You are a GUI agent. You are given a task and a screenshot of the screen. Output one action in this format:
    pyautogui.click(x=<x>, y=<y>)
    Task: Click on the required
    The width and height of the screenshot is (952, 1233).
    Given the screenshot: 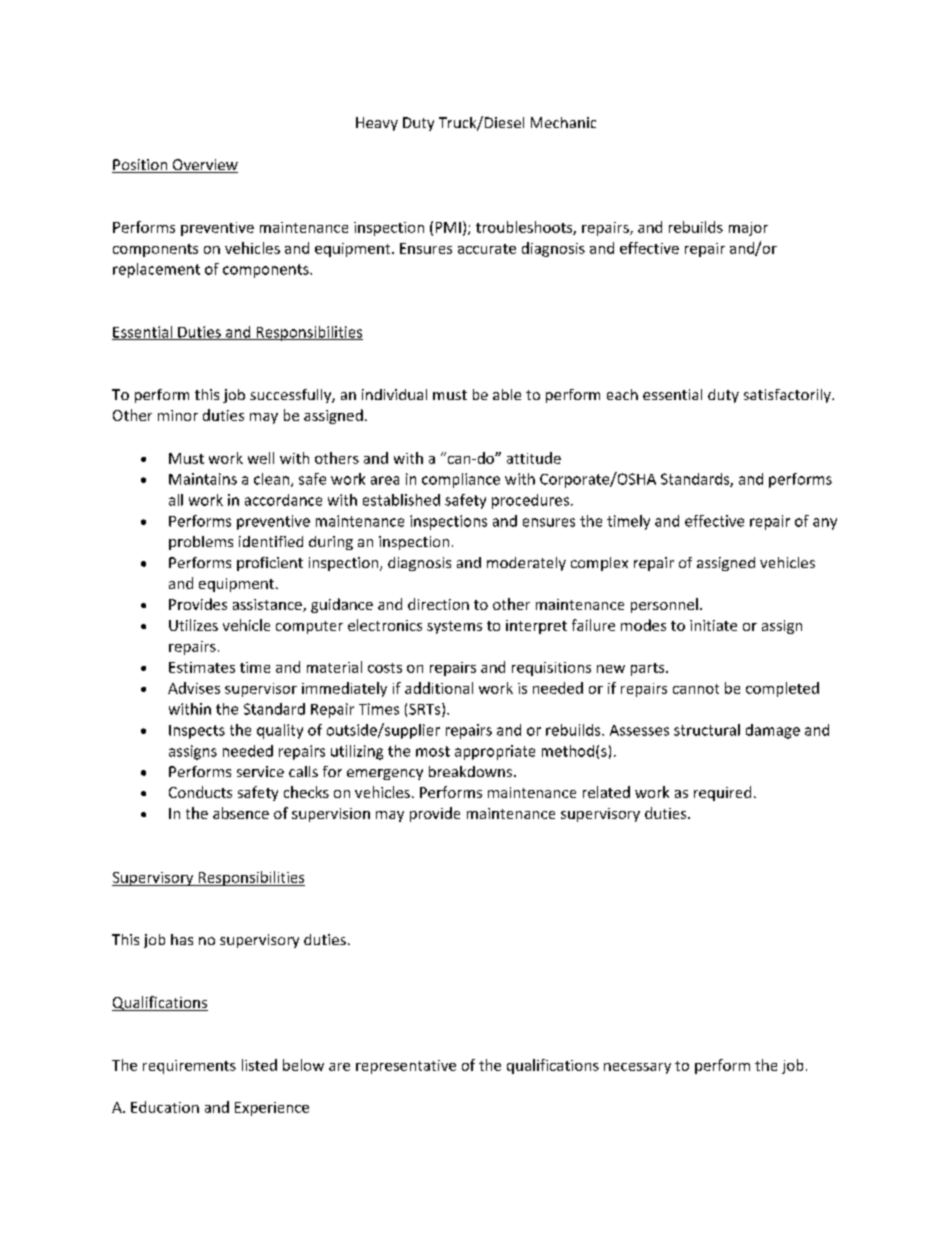 What is the action you would take?
    pyautogui.click(x=722, y=793)
